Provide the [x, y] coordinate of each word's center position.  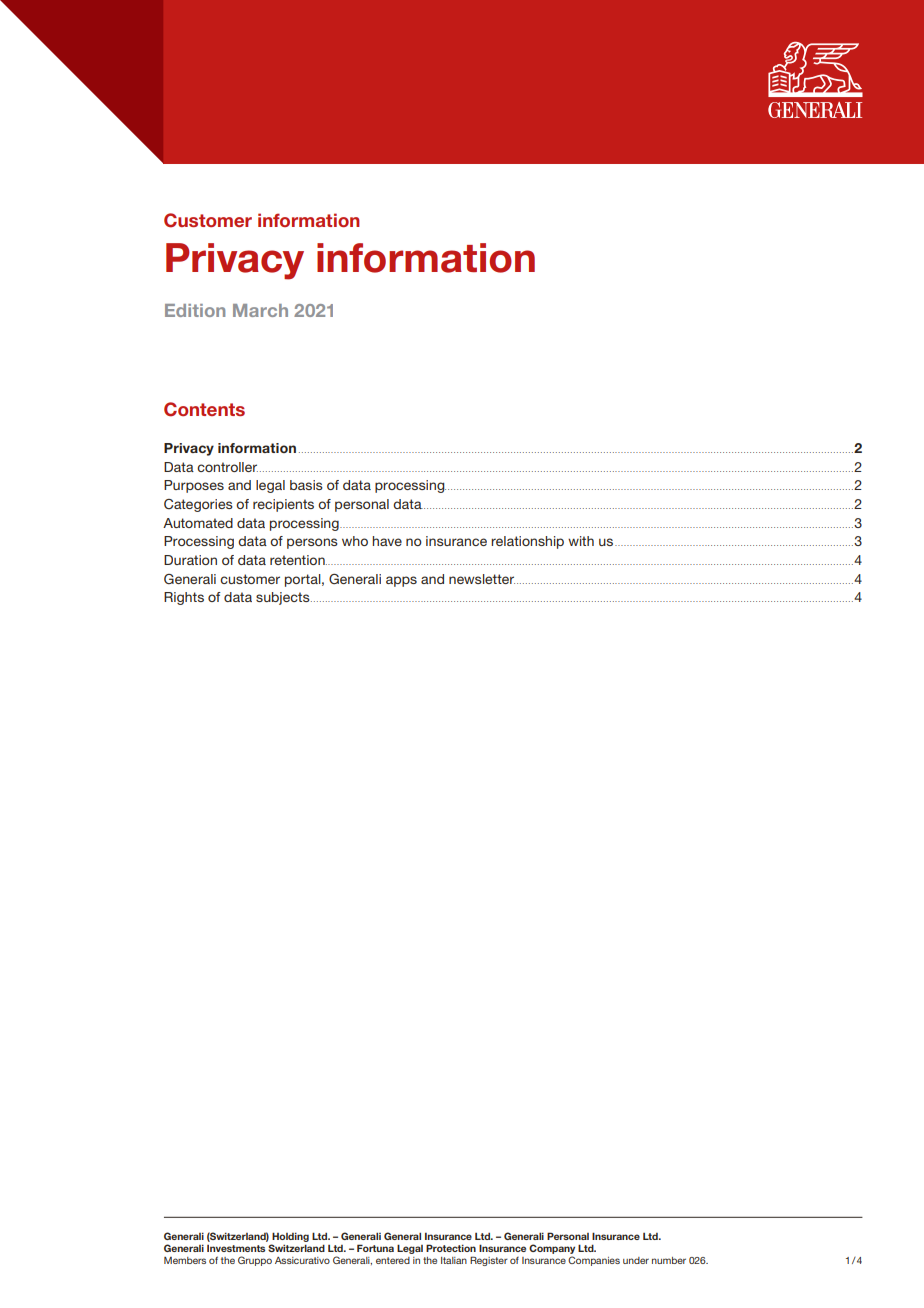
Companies [594, 1261]
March [260, 310]
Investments [236, 1248]
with [581, 541]
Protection [451, 1248]
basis [306, 485]
